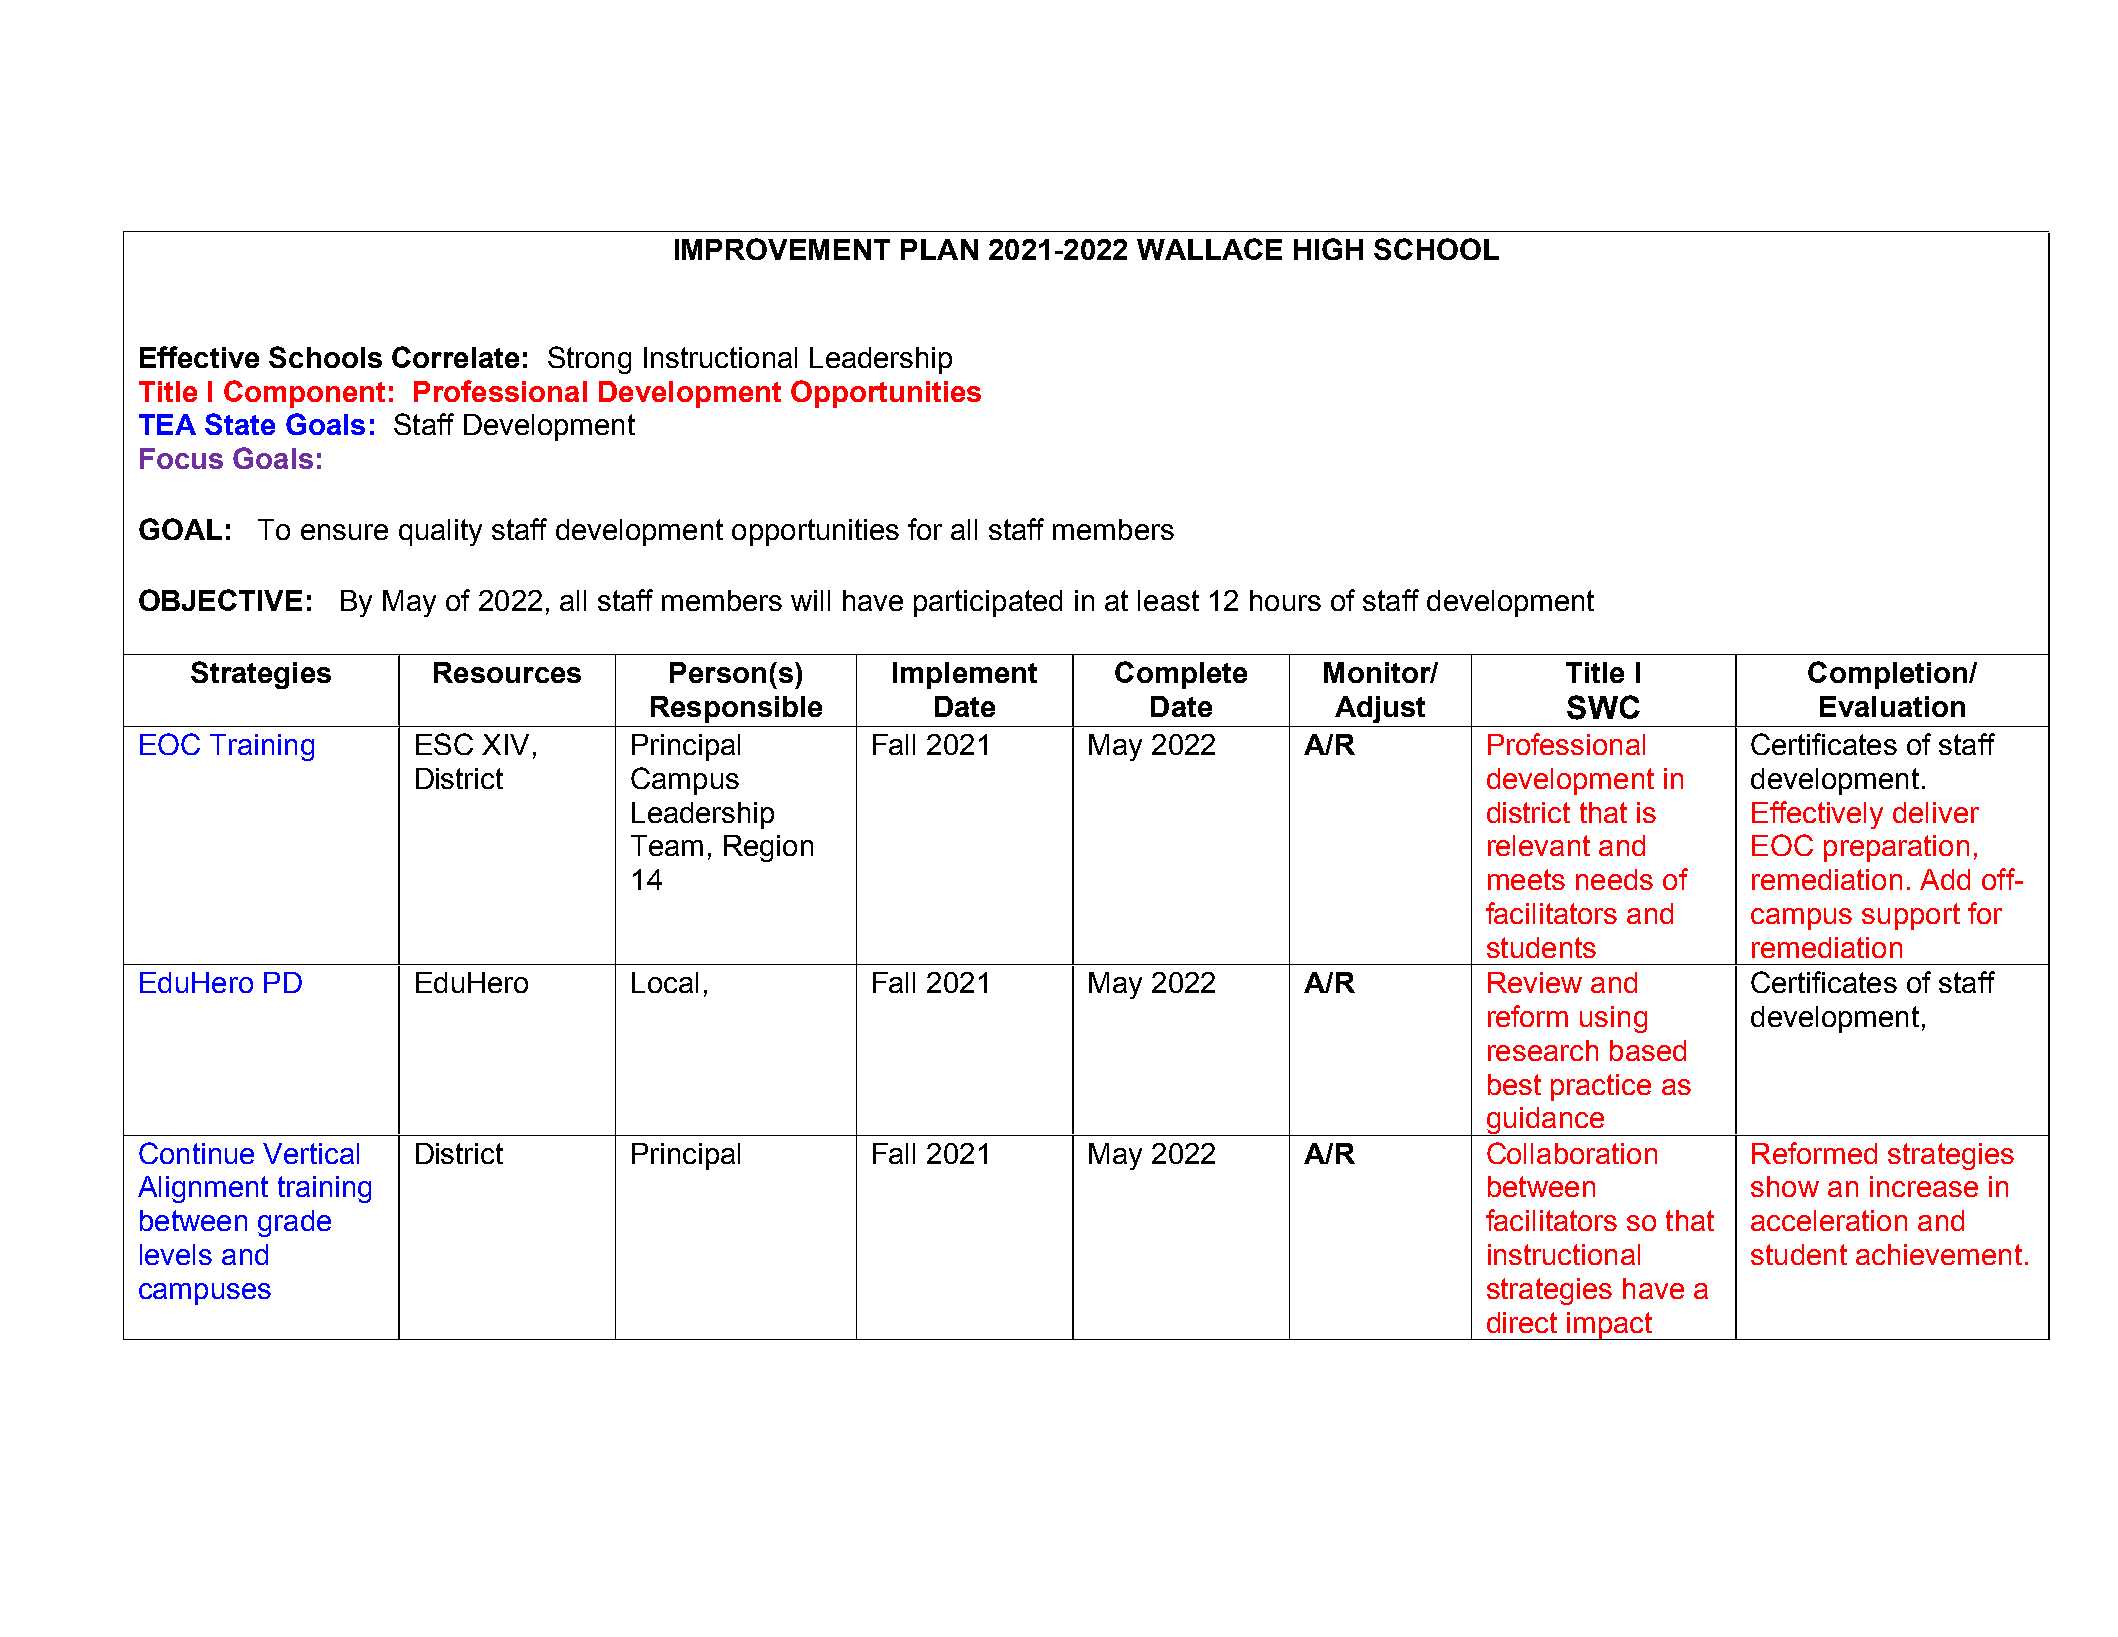  Describe the element at coordinates (1535, 982) in the screenshot. I see `Review` at that location.
